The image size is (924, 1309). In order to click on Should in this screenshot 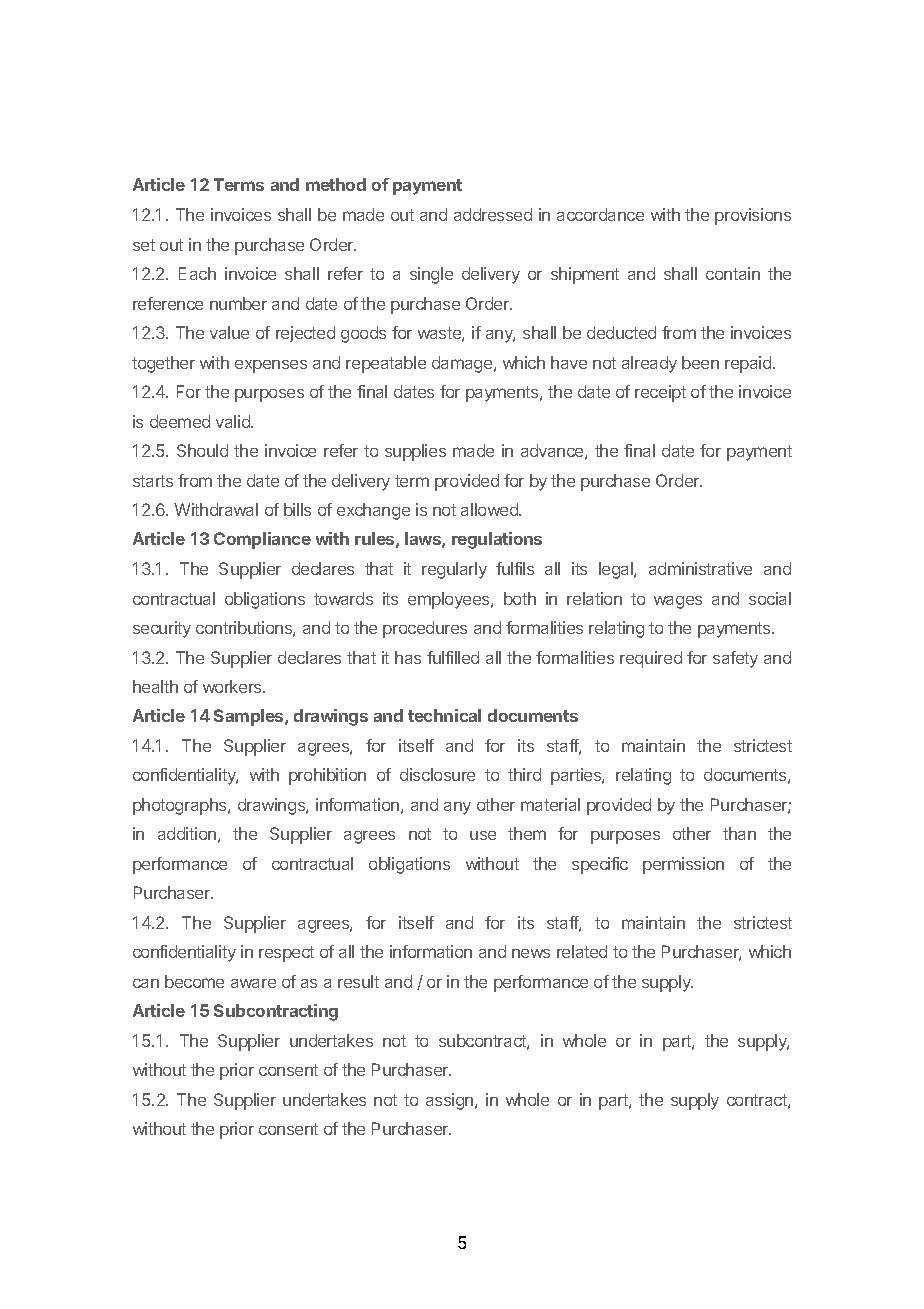, I will do `click(202, 450)`.
